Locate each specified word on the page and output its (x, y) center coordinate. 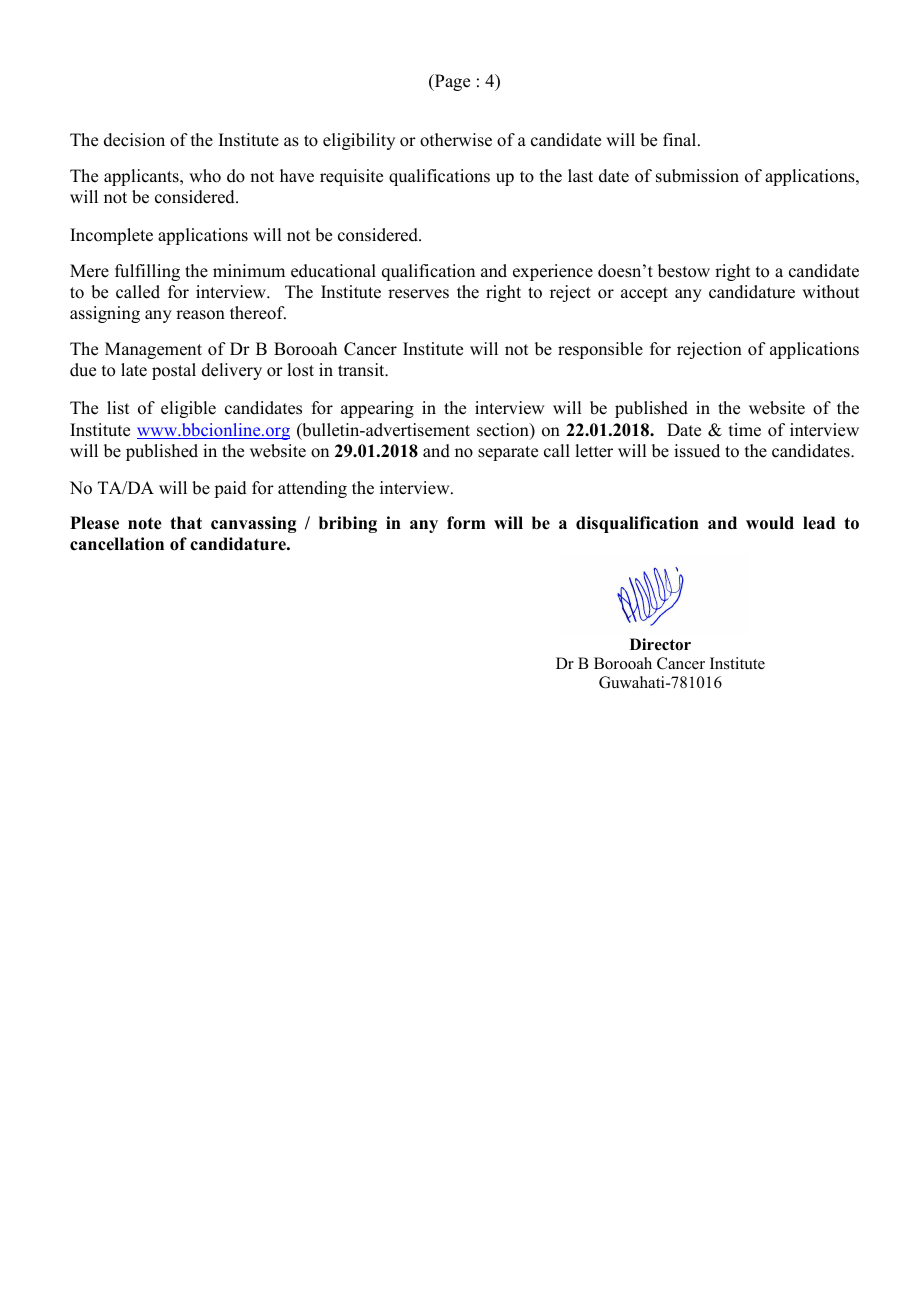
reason (200, 315)
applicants (142, 177)
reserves (418, 294)
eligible (188, 409)
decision (134, 140)
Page (451, 82)
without (830, 292)
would (770, 523)
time (745, 430)
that (186, 522)
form (466, 523)
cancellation (117, 544)
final (681, 139)
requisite (351, 177)
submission (697, 176)
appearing (377, 409)
